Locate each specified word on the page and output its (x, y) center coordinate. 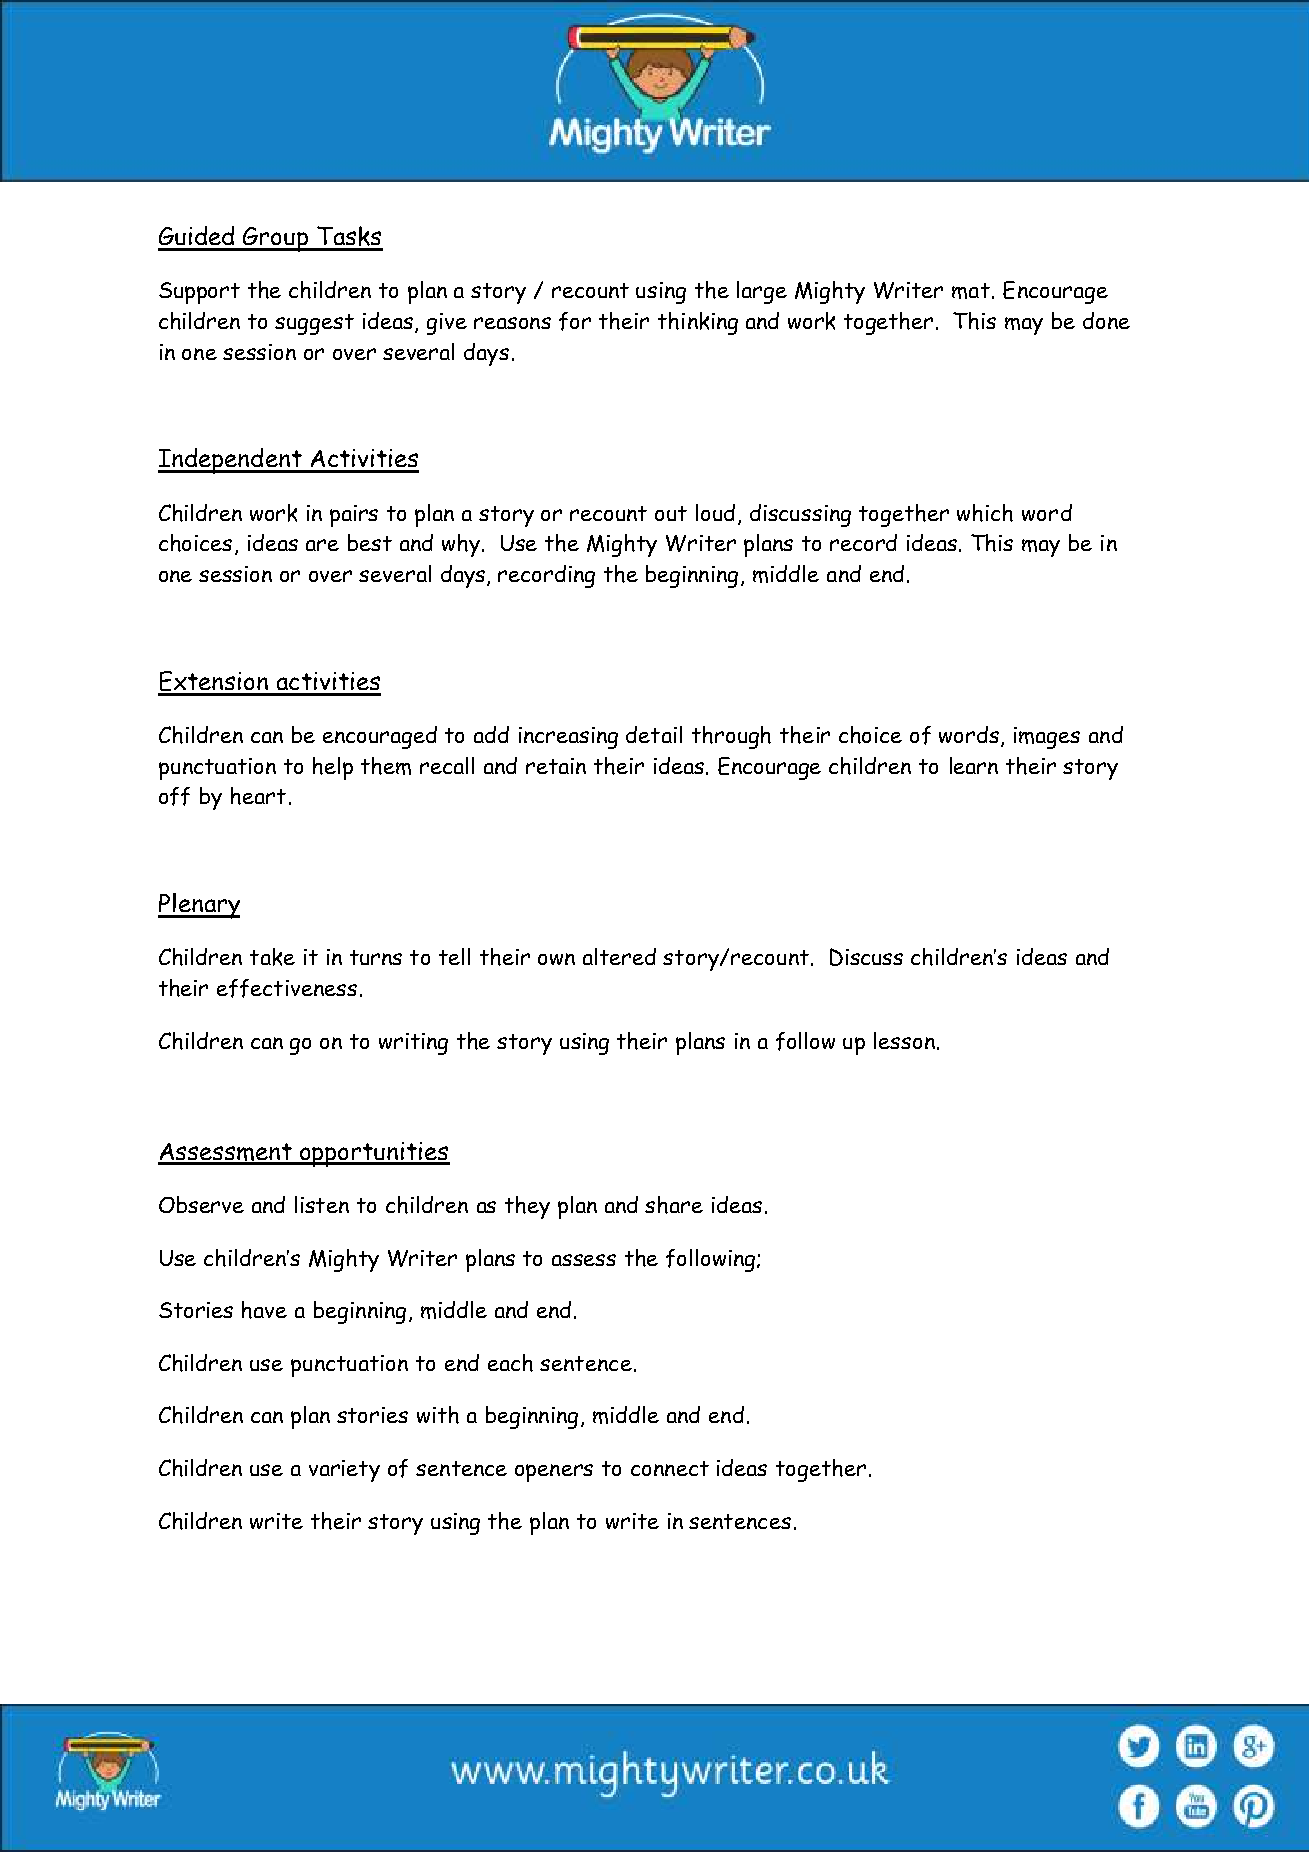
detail (654, 734)
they (527, 1207)
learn (974, 765)
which (985, 513)
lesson (904, 1040)
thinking (698, 323)
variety (344, 1471)
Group (276, 239)
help (333, 768)
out (671, 513)
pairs (354, 516)
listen (322, 1204)
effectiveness (287, 988)
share (674, 1205)
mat (971, 291)
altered (619, 956)
